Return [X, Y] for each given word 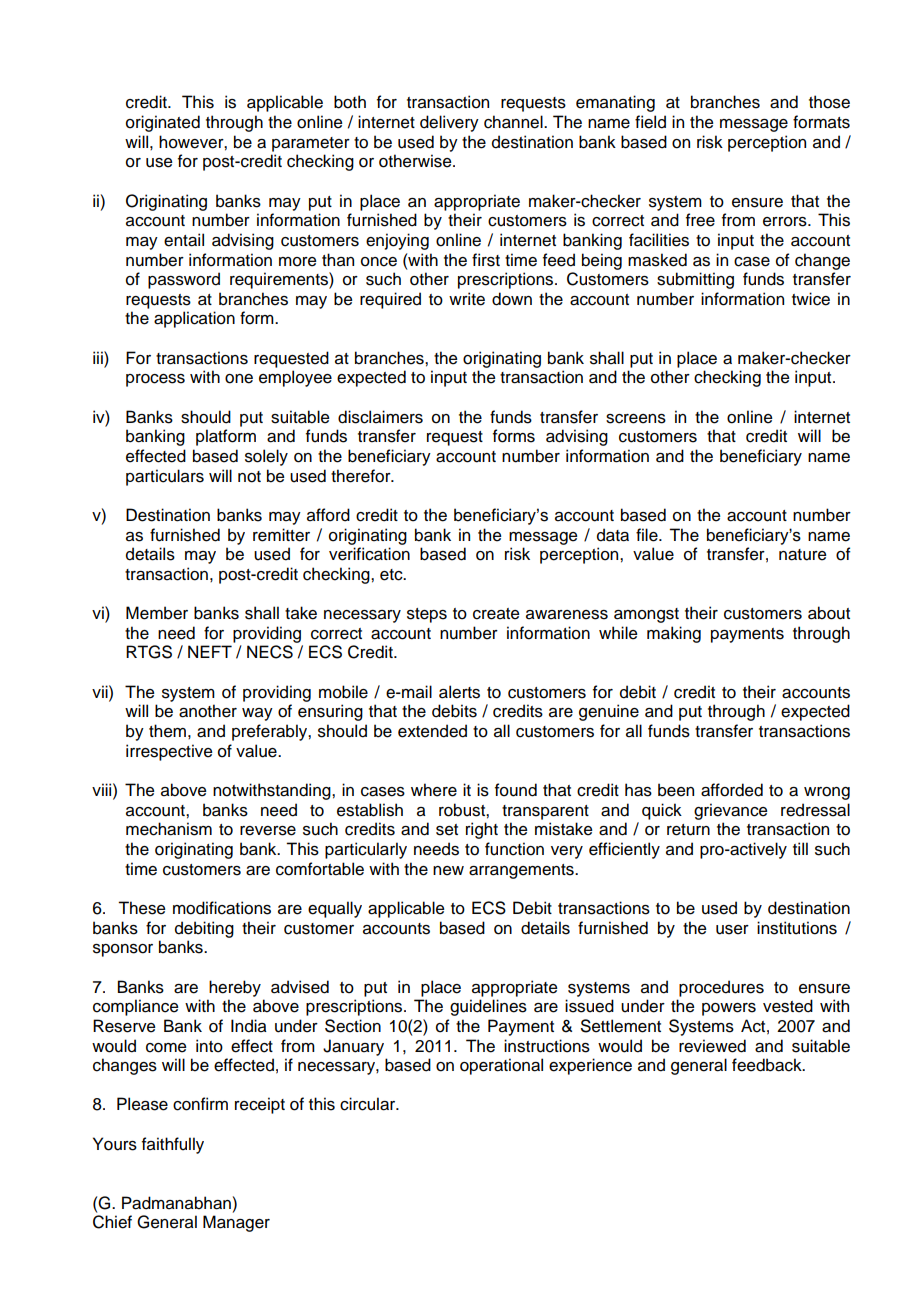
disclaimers [380, 417]
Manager [236, 1223]
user [732, 930]
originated [163, 123]
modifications [222, 908]
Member [157, 613]
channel [514, 122]
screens [636, 419]
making [674, 634]
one [239, 379]
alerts [459, 692]
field [650, 122]
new [448, 871]
